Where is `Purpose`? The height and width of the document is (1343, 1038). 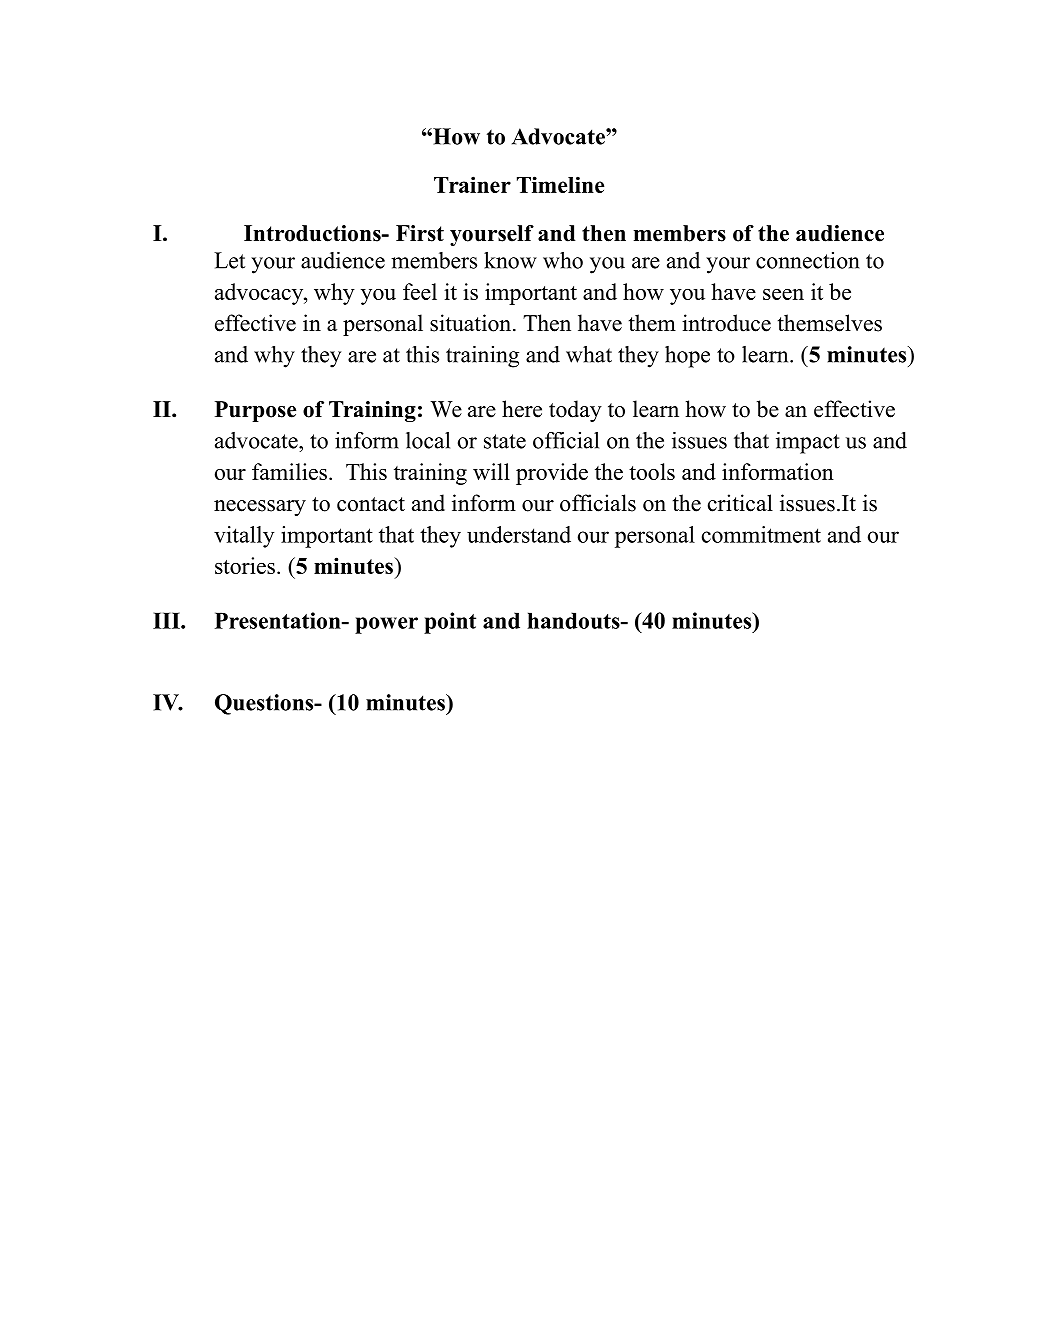 Purpose is located at coordinates (255, 411).
